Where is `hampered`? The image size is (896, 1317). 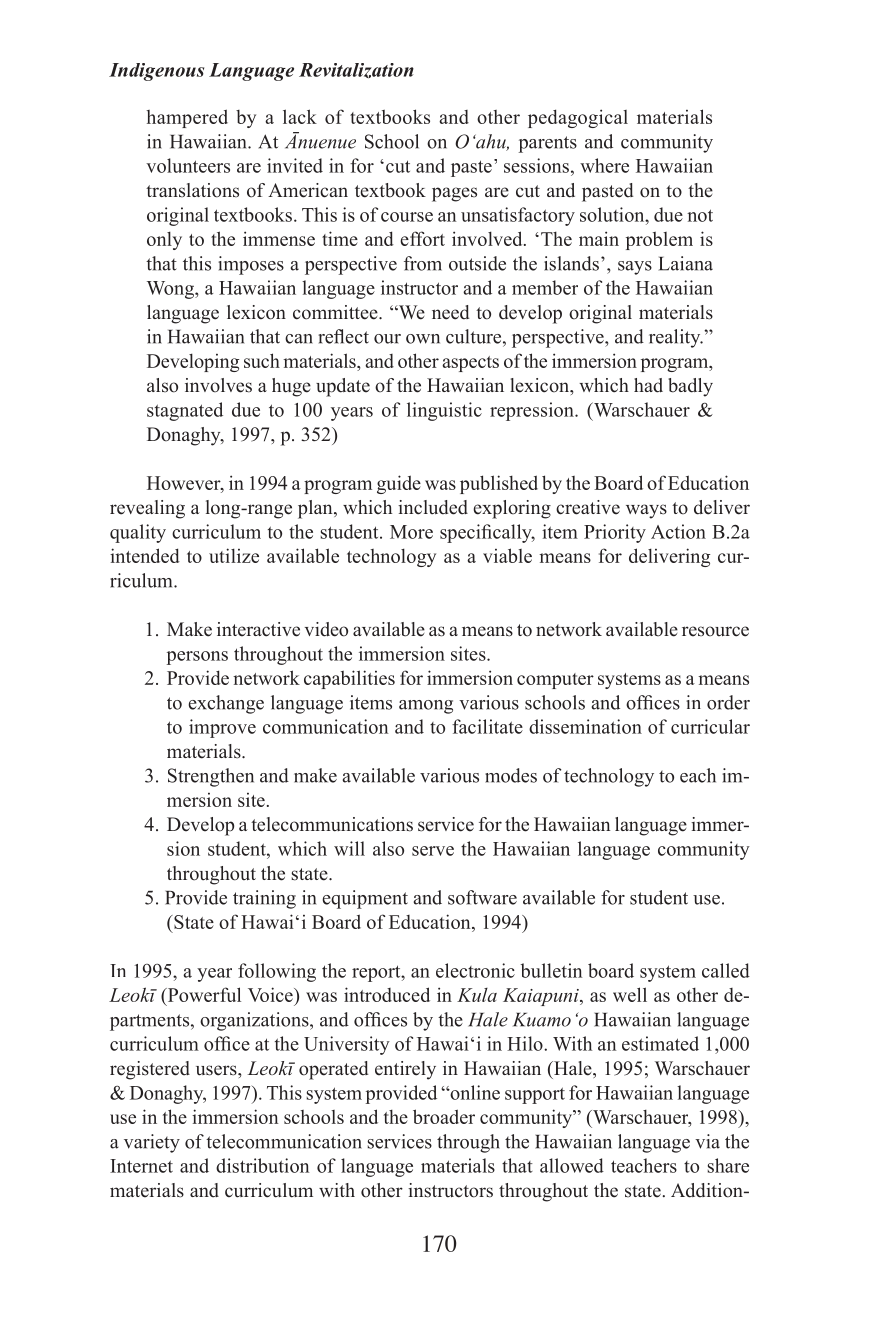 hampered is located at coordinates (187, 118).
